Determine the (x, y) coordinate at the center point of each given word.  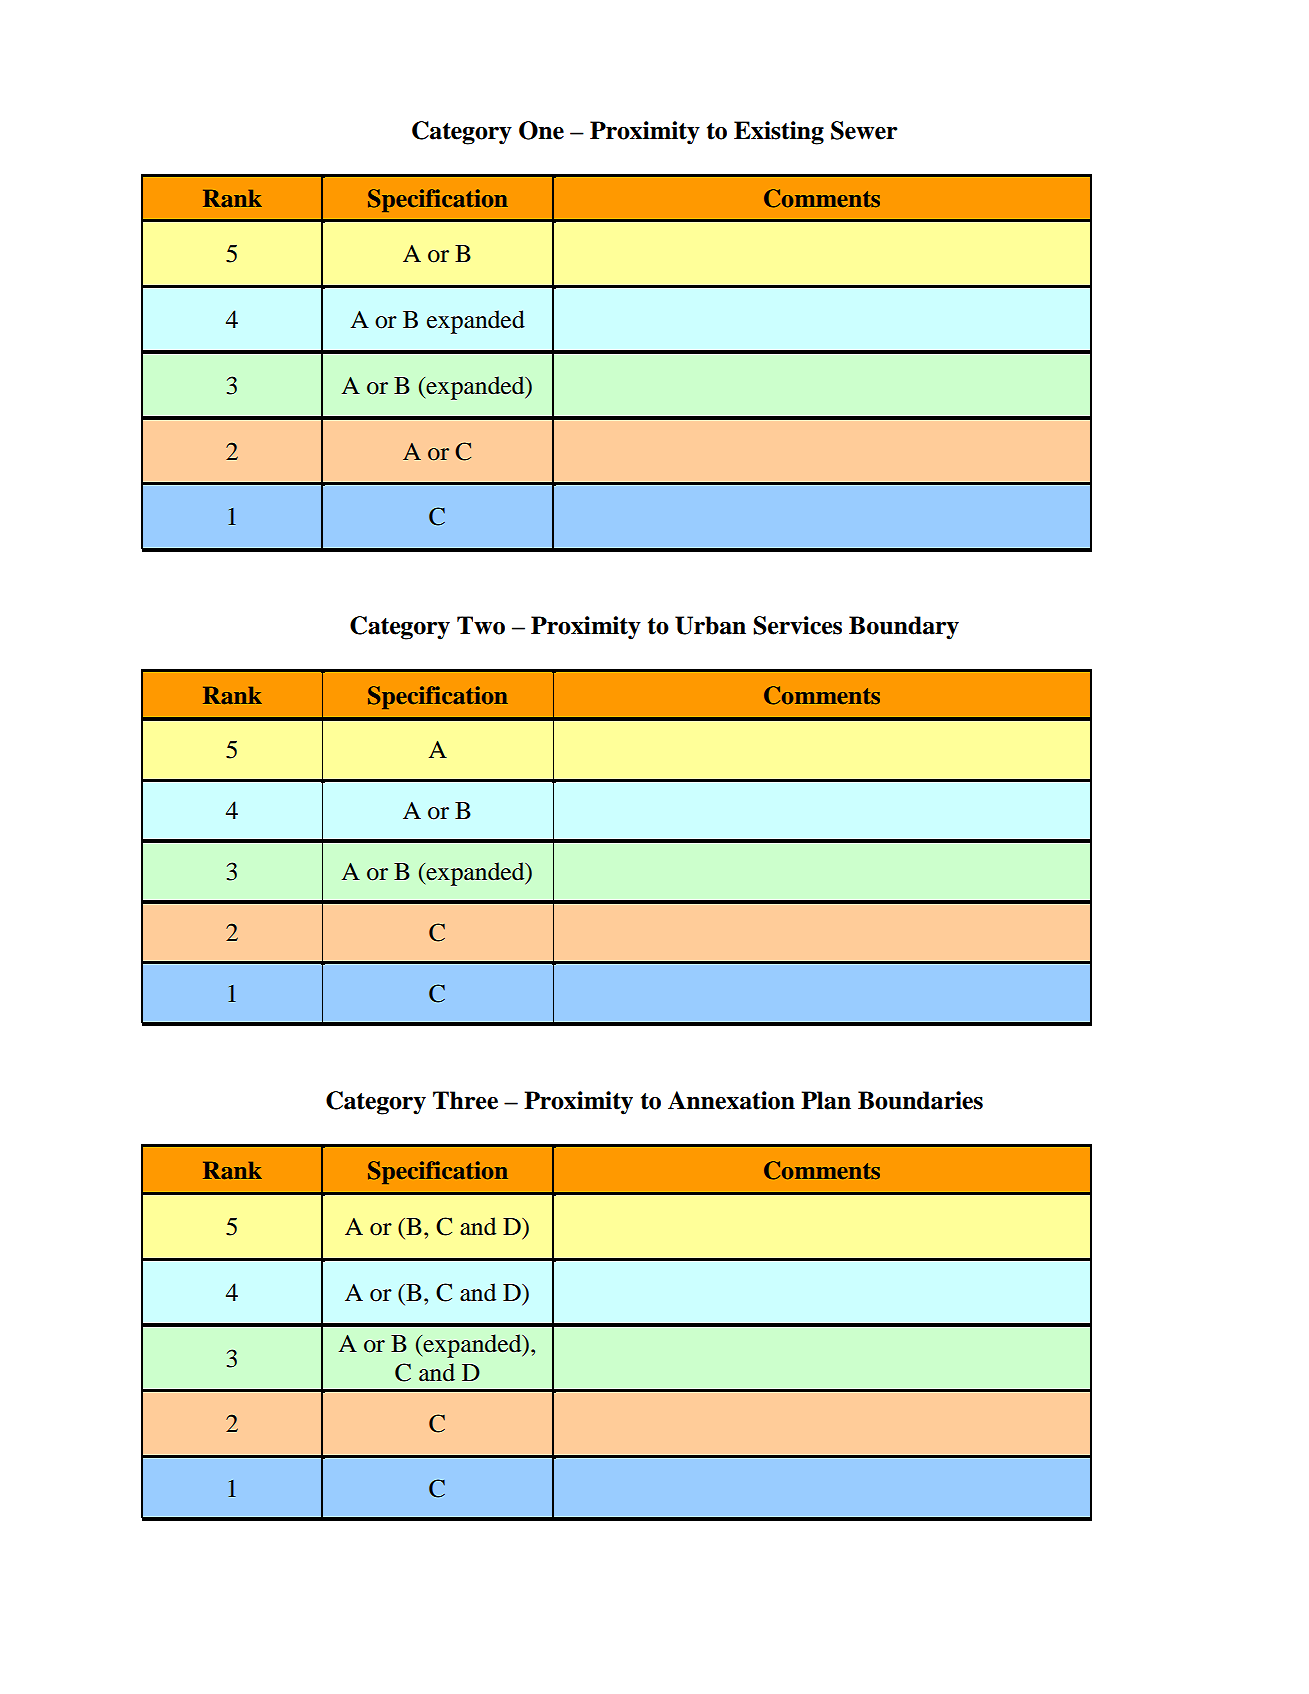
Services (797, 625)
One (541, 130)
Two (481, 625)
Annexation (731, 1100)
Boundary (904, 628)
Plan (826, 1100)
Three (465, 1100)
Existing (779, 133)
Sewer (864, 130)
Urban (710, 625)
